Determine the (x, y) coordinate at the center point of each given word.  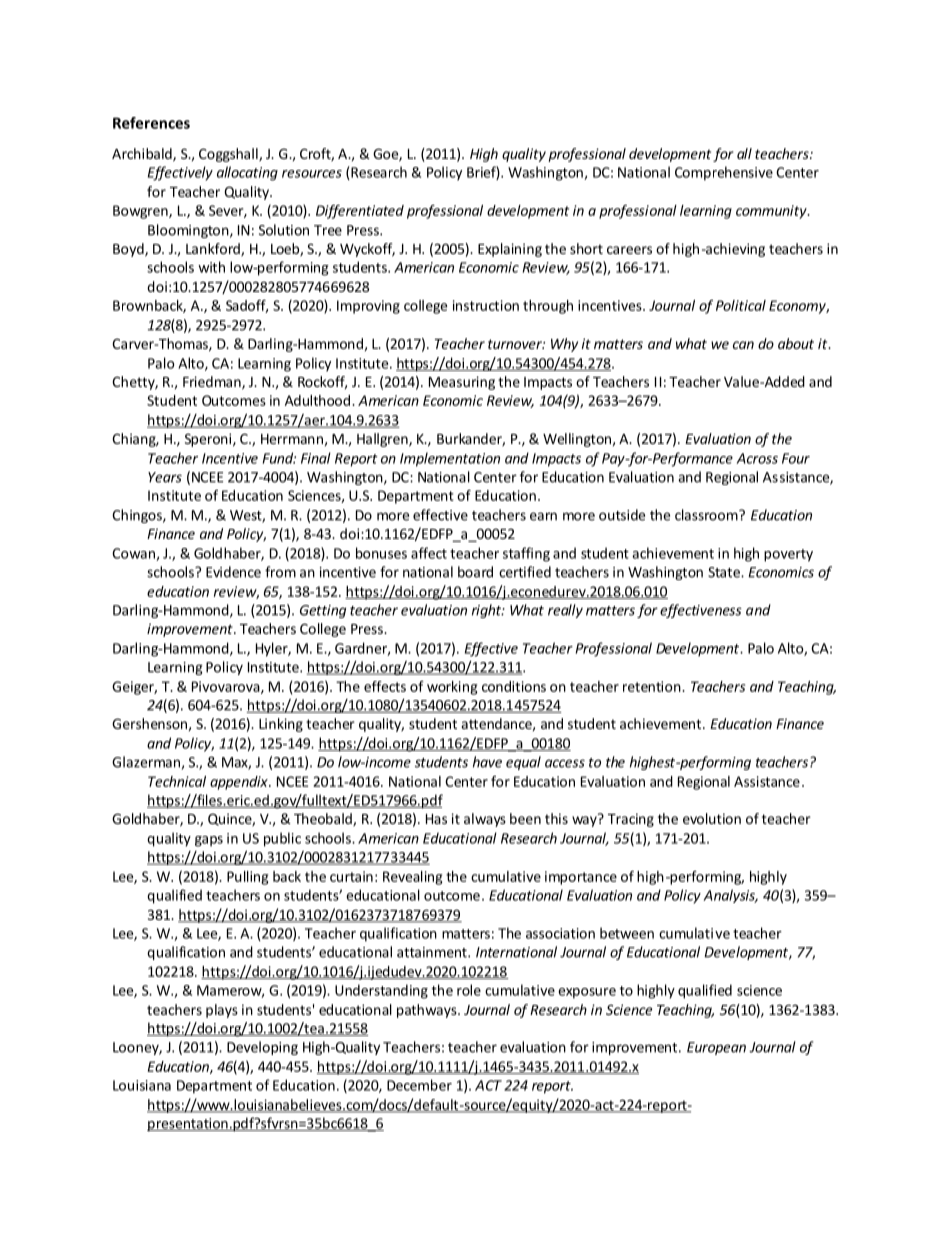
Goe (386, 155)
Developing (262, 1048)
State (725, 572)
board (475, 572)
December (419, 1085)
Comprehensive (724, 173)
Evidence (233, 572)
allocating (247, 173)
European (716, 1048)
